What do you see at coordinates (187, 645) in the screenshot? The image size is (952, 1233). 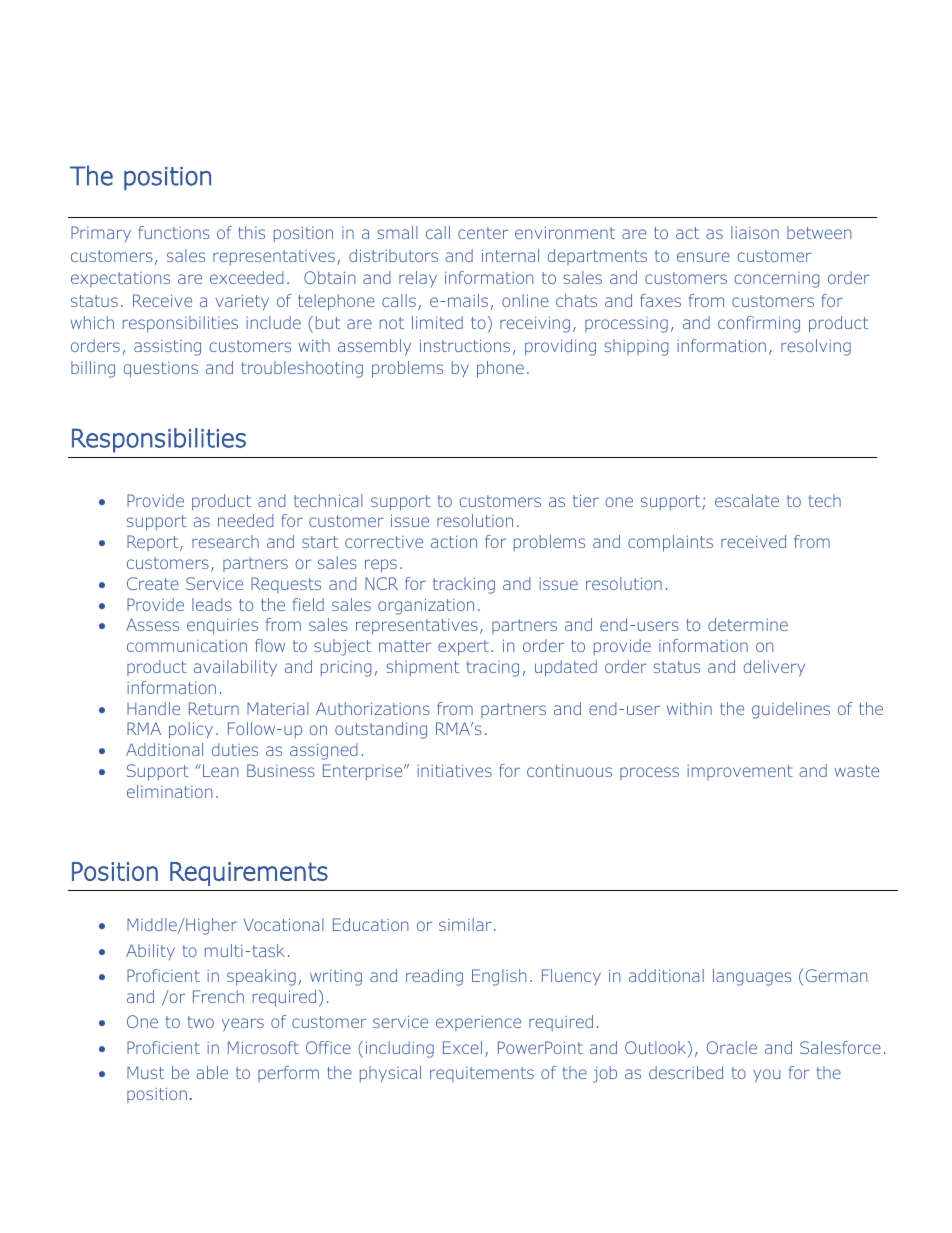 I see `communication` at bounding box center [187, 645].
